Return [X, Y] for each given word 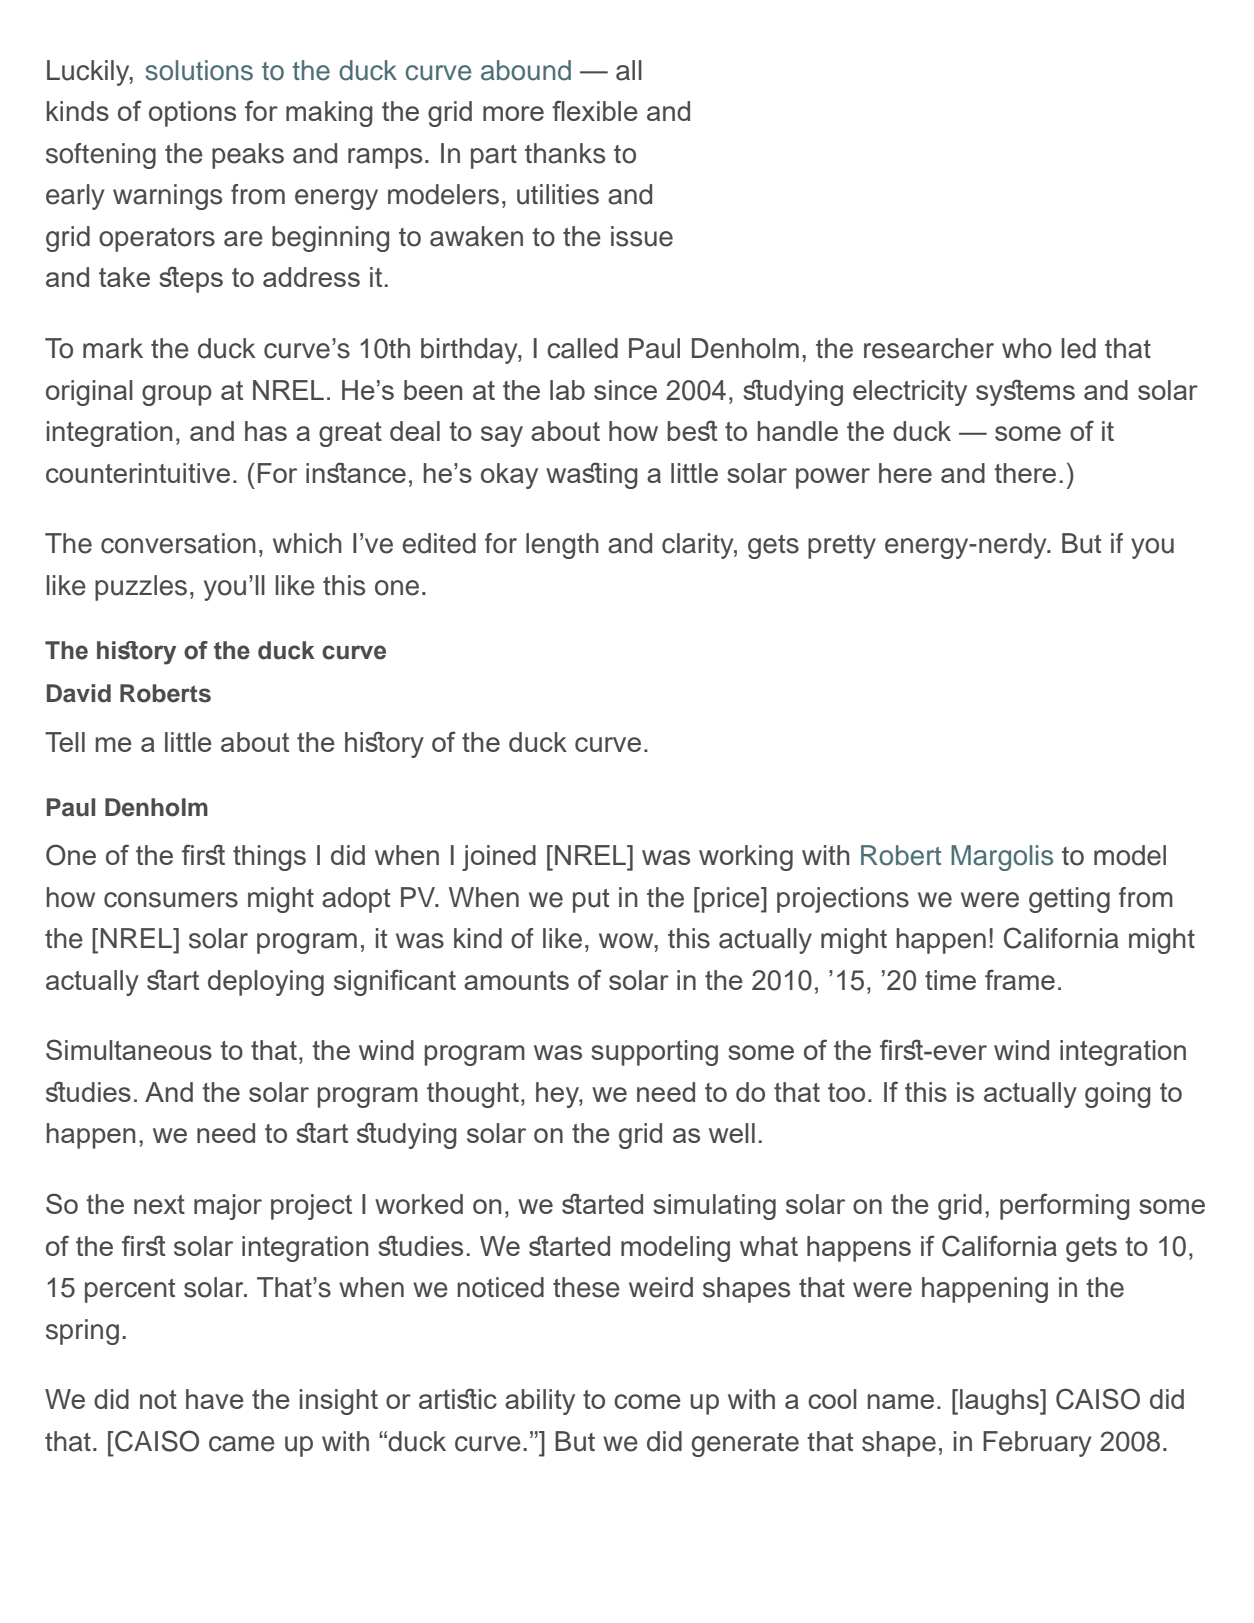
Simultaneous [129, 1049]
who [1027, 348]
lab [567, 390]
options [192, 114]
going [1118, 1095]
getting [1069, 900]
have [215, 1399]
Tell [65, 742]
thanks [565, 153]
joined [499, 858]
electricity [910, 393]
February [1037, 1444]
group [177, 395]
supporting [654, 1053]
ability [540, 1402]
